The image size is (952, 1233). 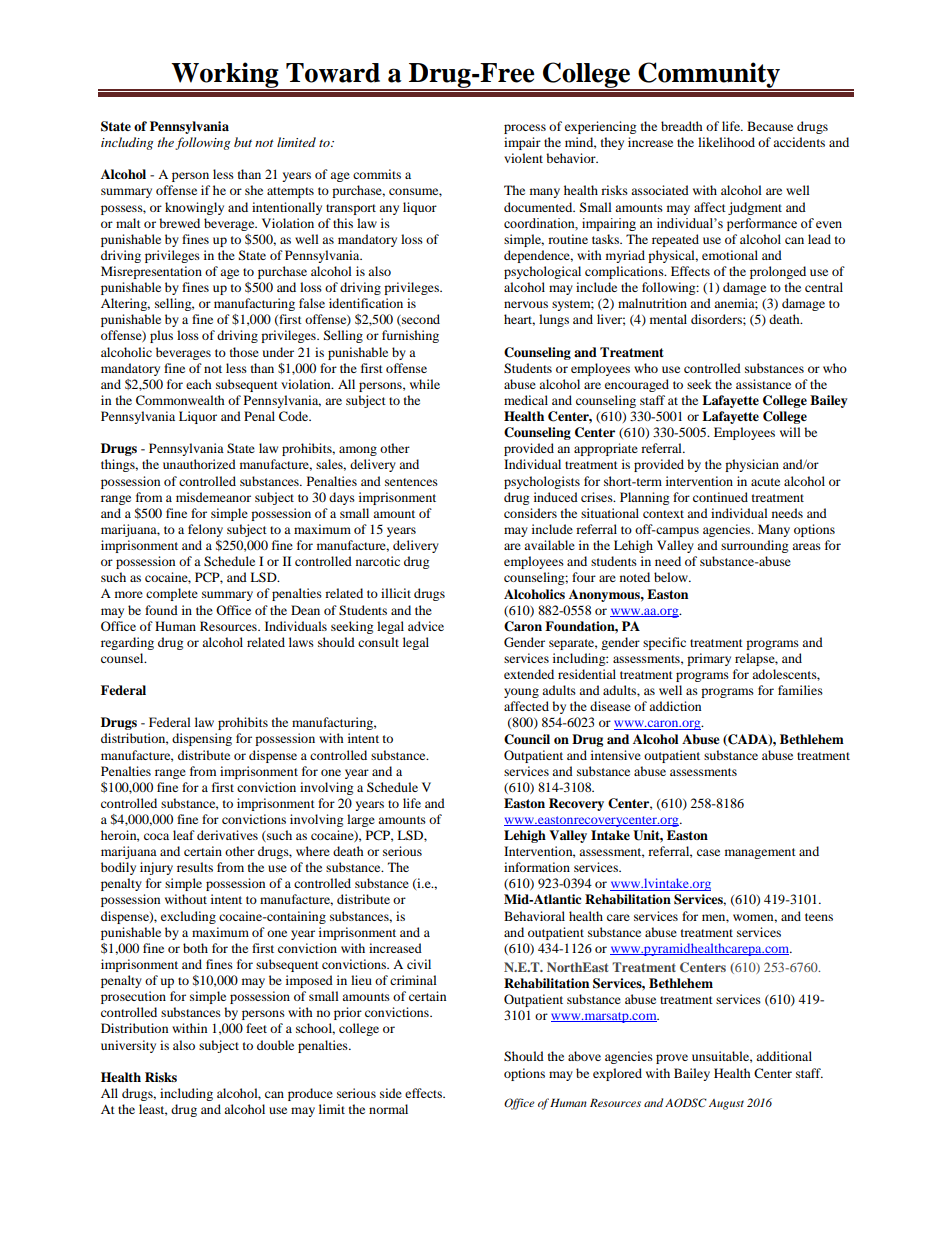 I want to click on Commonwealth, so click(x=180, y=400).
